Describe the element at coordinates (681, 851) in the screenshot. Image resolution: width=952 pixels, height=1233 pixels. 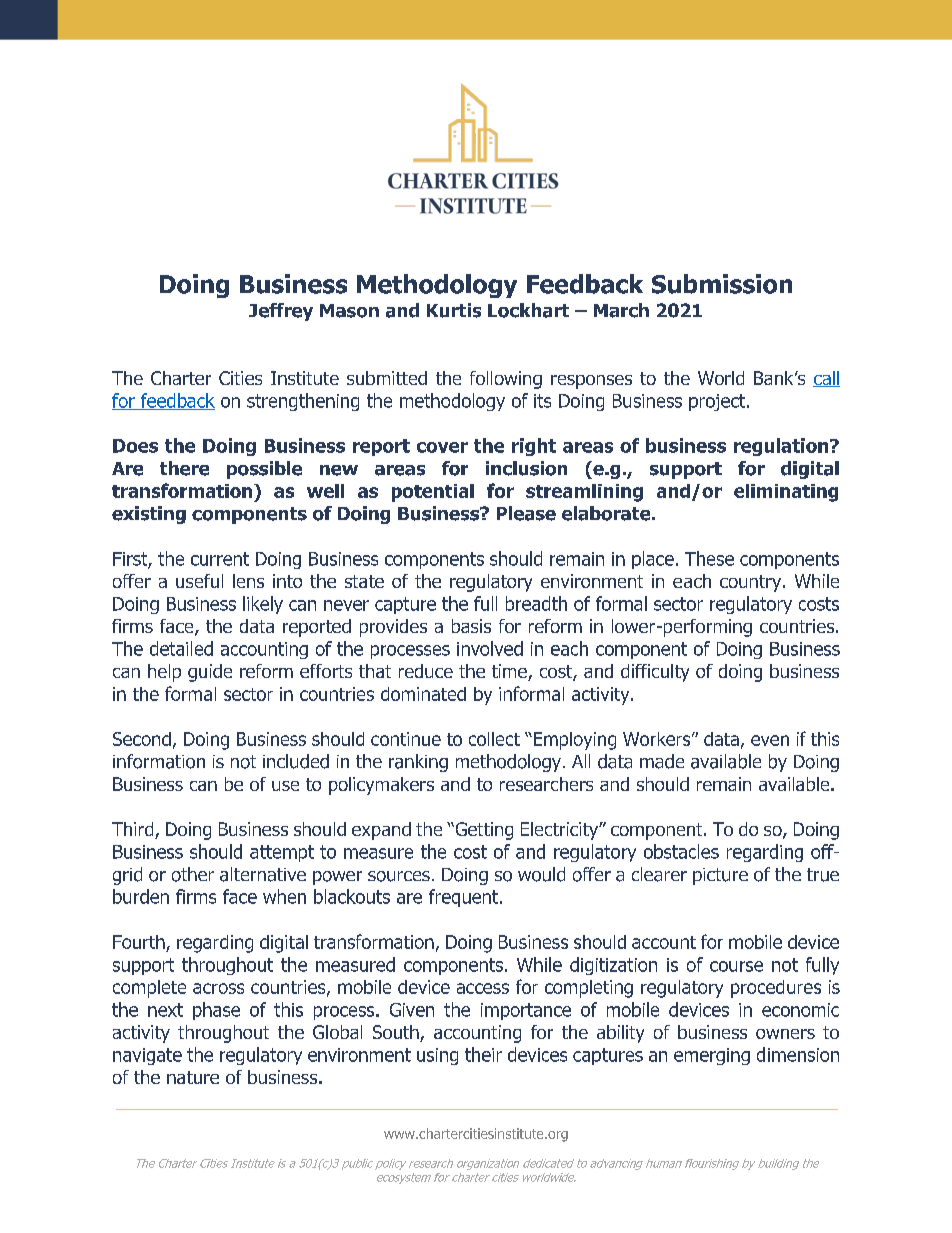
I see `obstacles` at that location.
